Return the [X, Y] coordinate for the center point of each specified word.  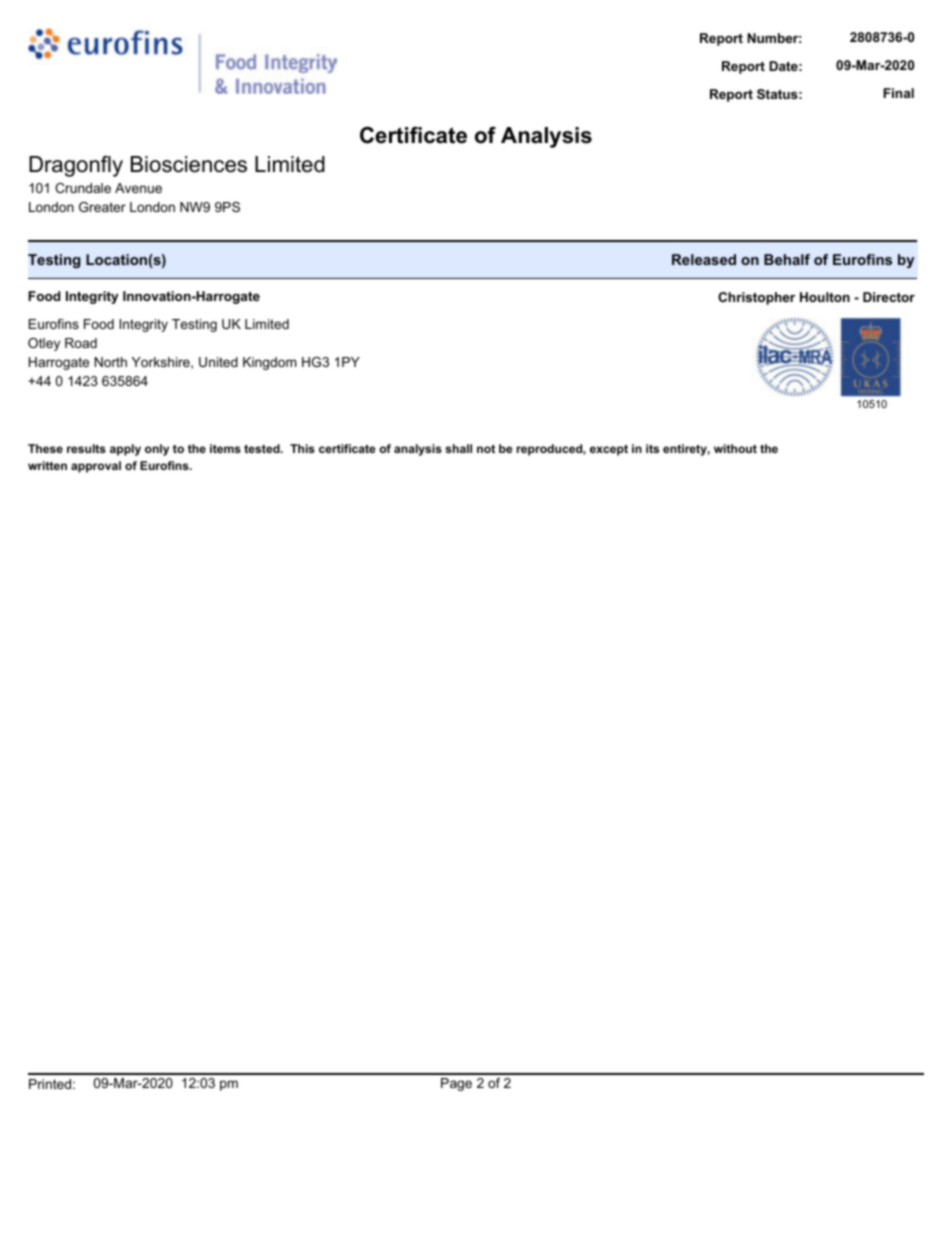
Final [898, 93]
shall [458, 448]
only [157, 450]
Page [456, 1084]
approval [96, 467]
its [652, 448]
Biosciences [189, 164]
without [735, 448]
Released [704, 259]
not [486, 448]
